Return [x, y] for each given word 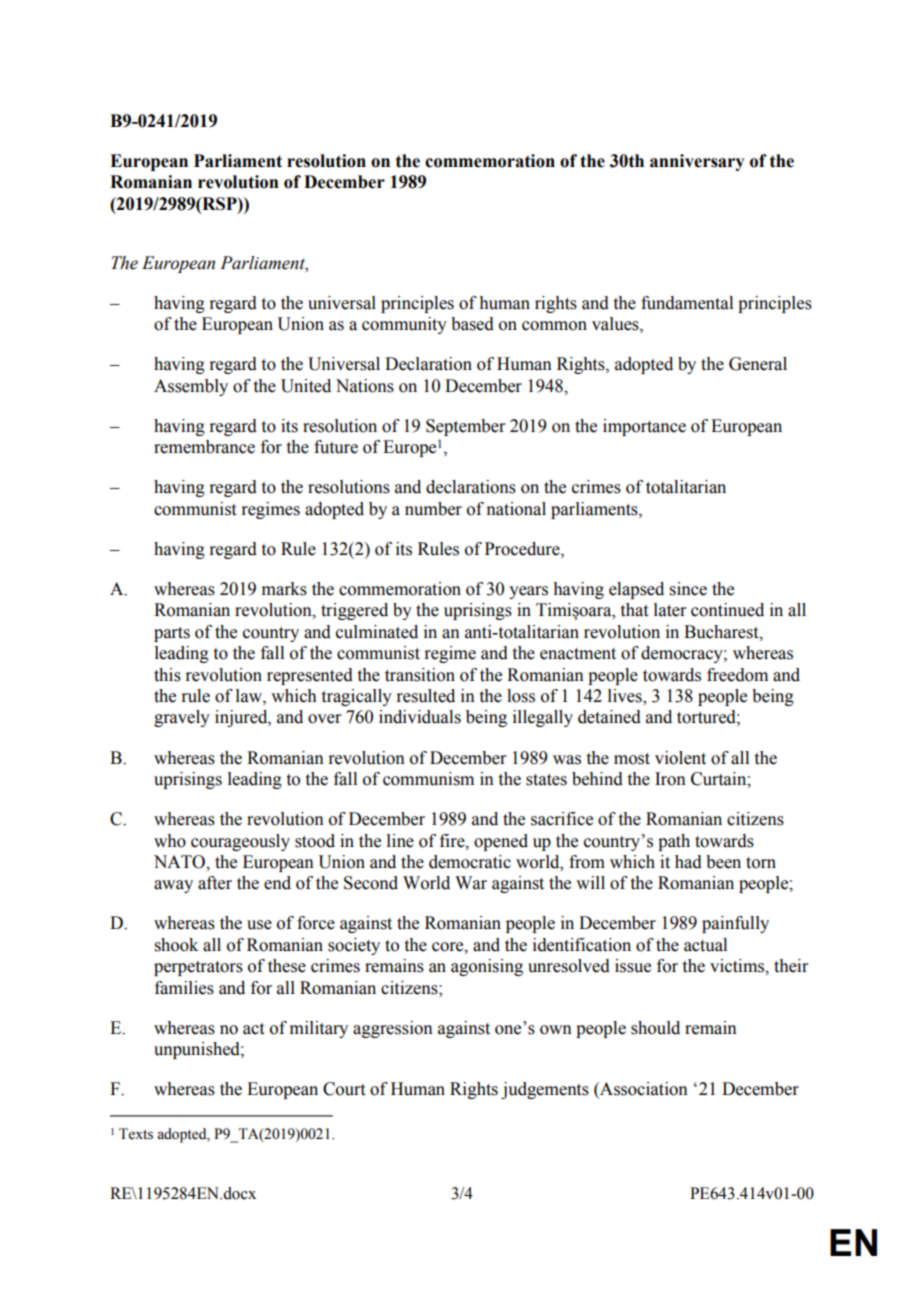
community [404, 325]
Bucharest [722, 632]
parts [172, 634]
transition [420, 675]
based [472, 324]
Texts [136, 1134]
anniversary [697, 162]
